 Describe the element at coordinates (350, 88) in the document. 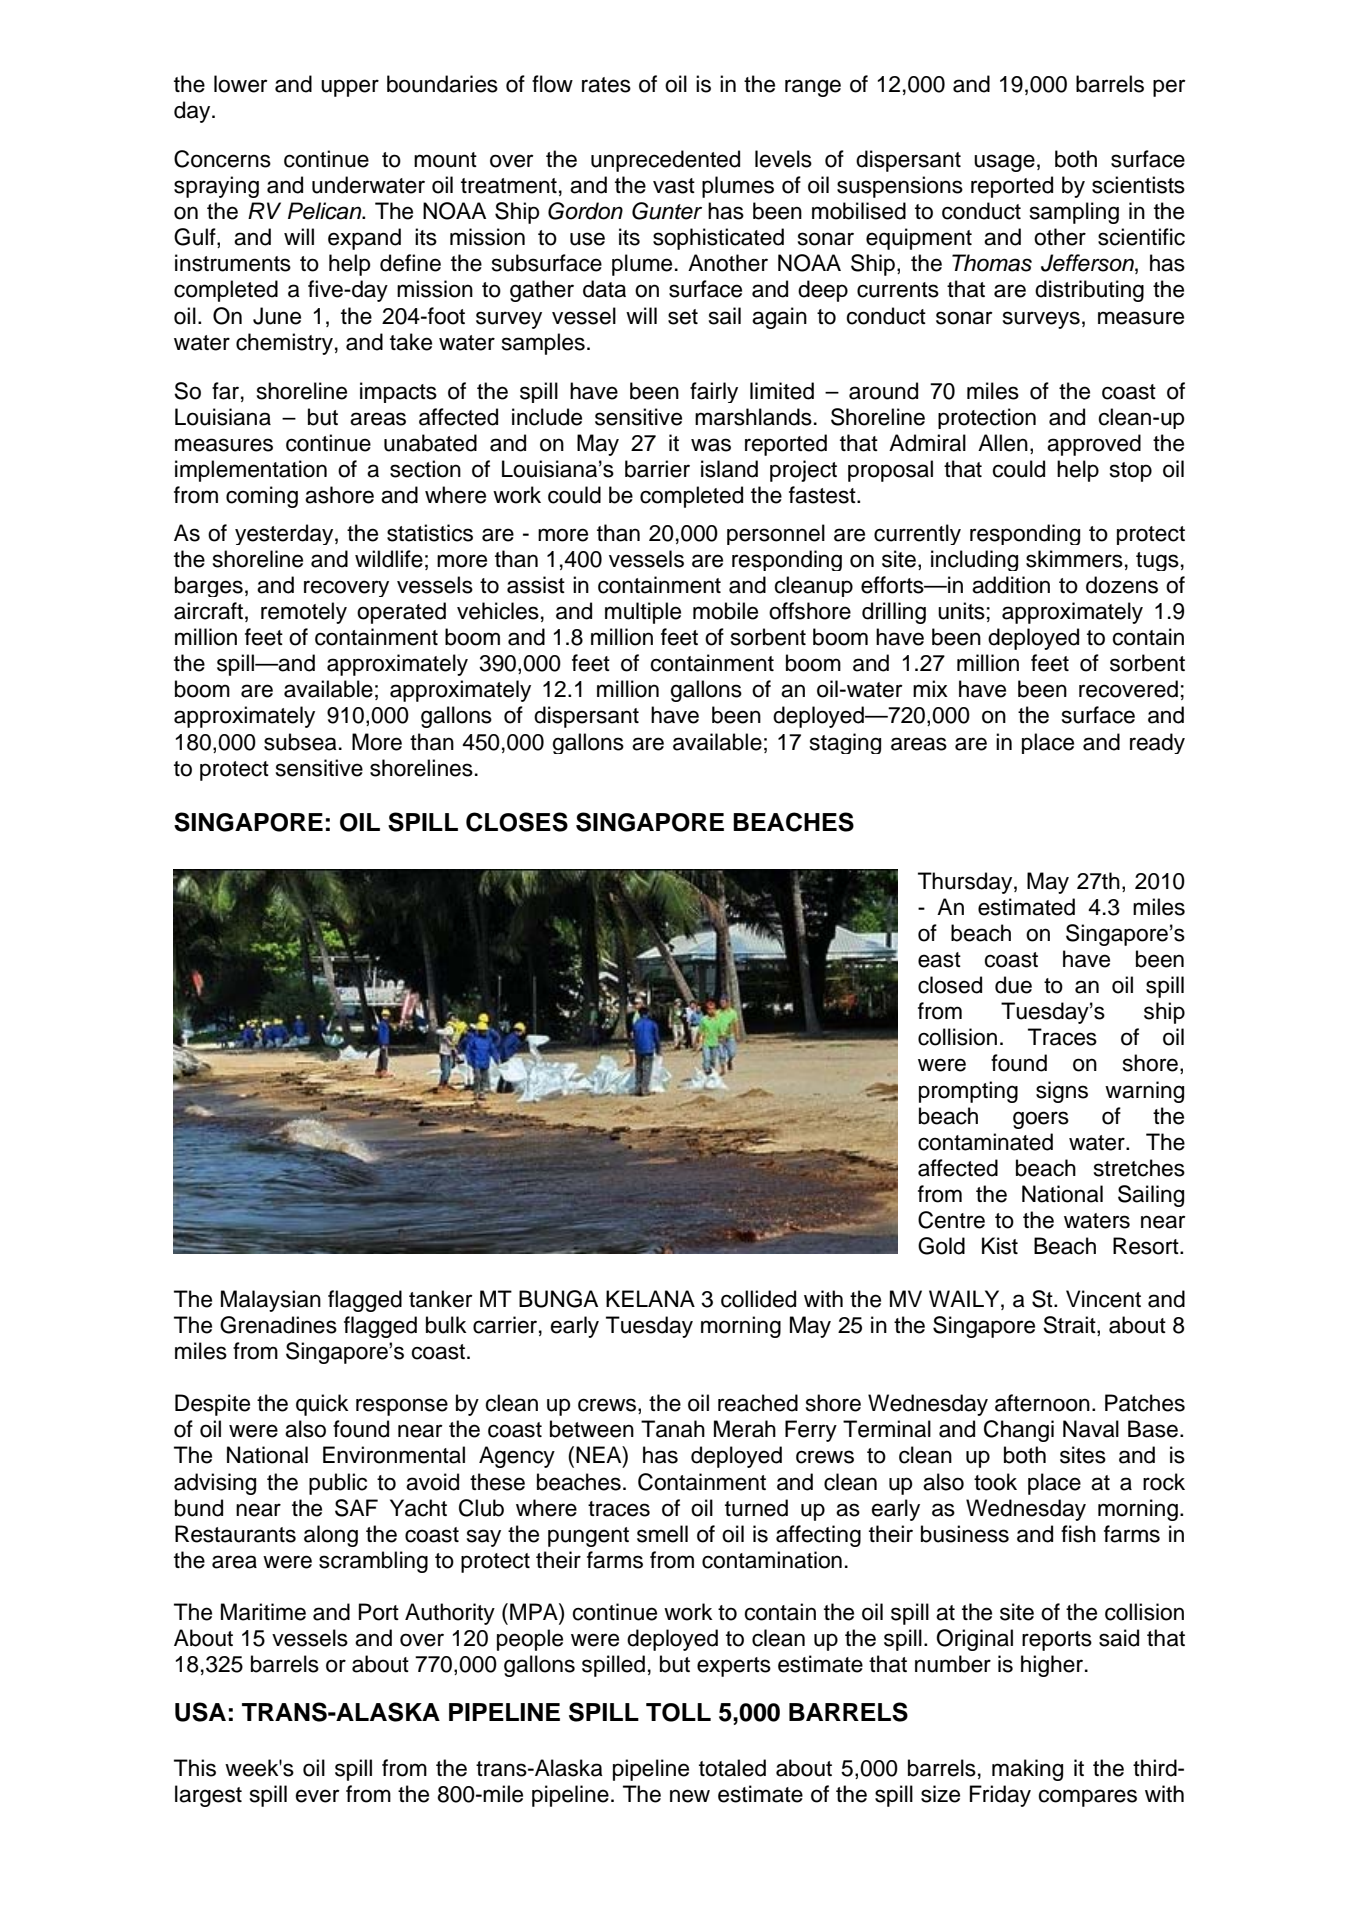

I see `upper` at that location.
